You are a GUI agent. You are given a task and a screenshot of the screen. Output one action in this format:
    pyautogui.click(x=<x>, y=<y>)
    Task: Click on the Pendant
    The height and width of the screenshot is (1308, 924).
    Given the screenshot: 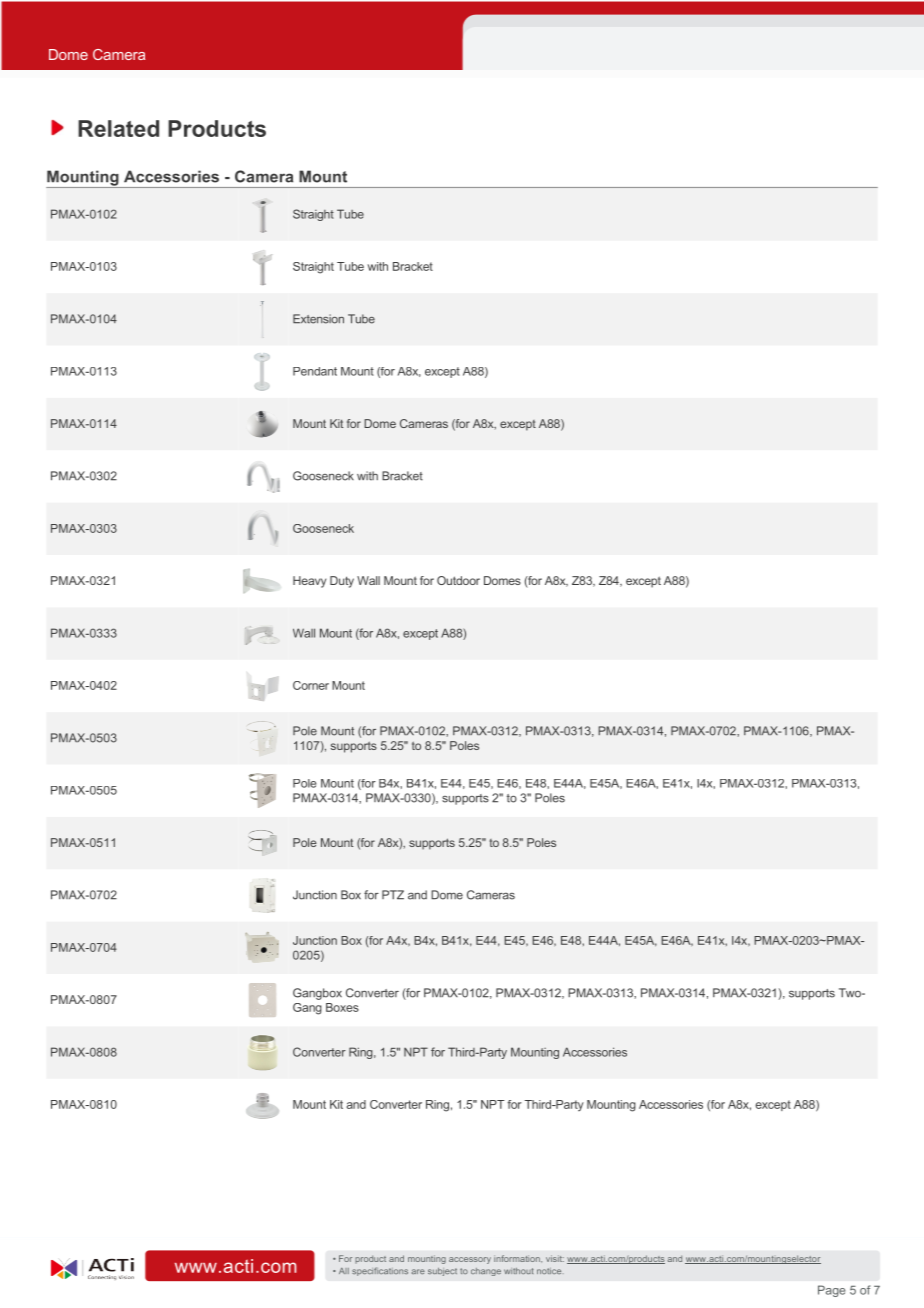 What is the action you would take?
    pyautogui.click(x=315, y=371)
